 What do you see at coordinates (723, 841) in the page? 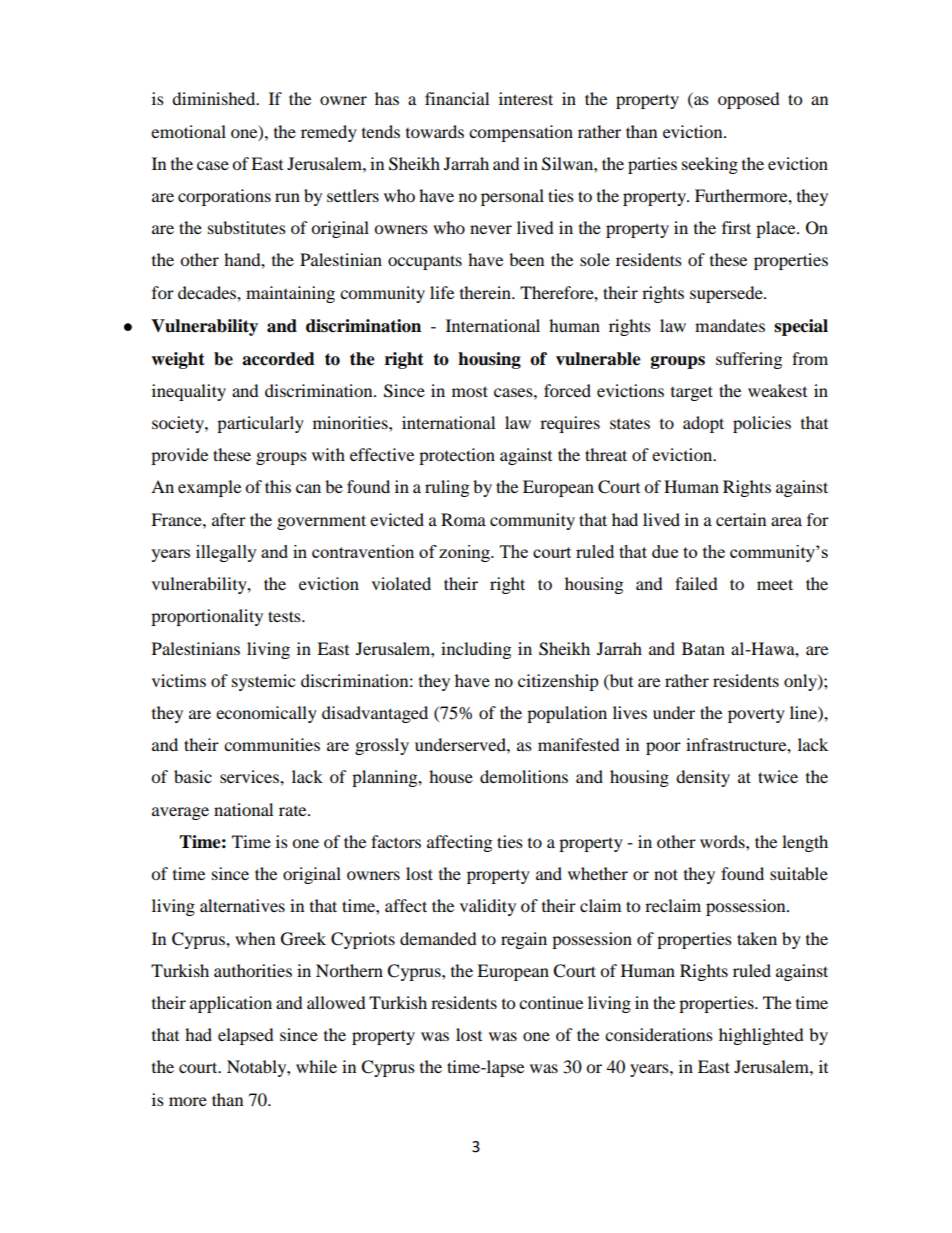
I see `words` at bounding box center [723, 841].
